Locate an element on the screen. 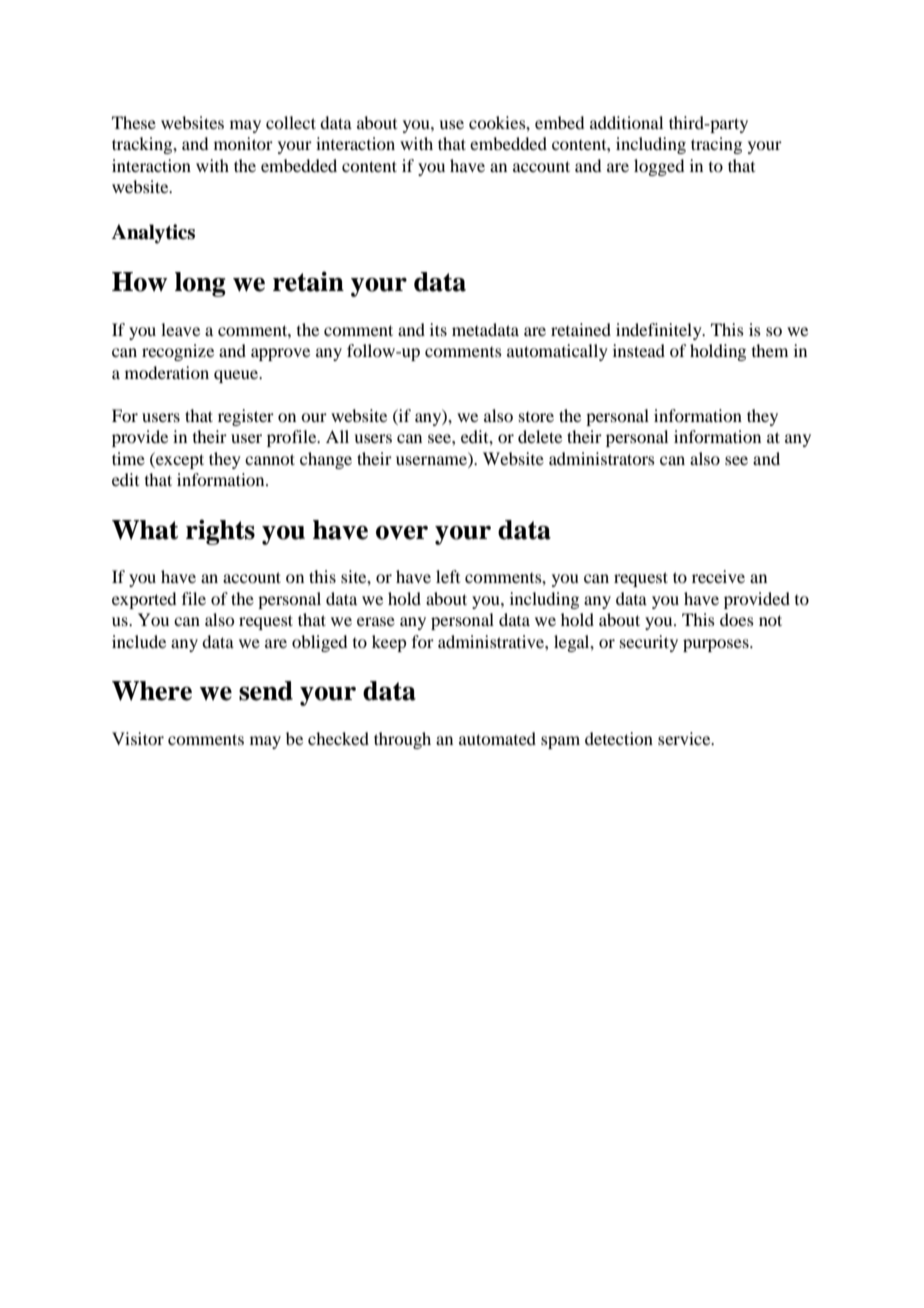  administrators is located at coordinates (602, 458).
